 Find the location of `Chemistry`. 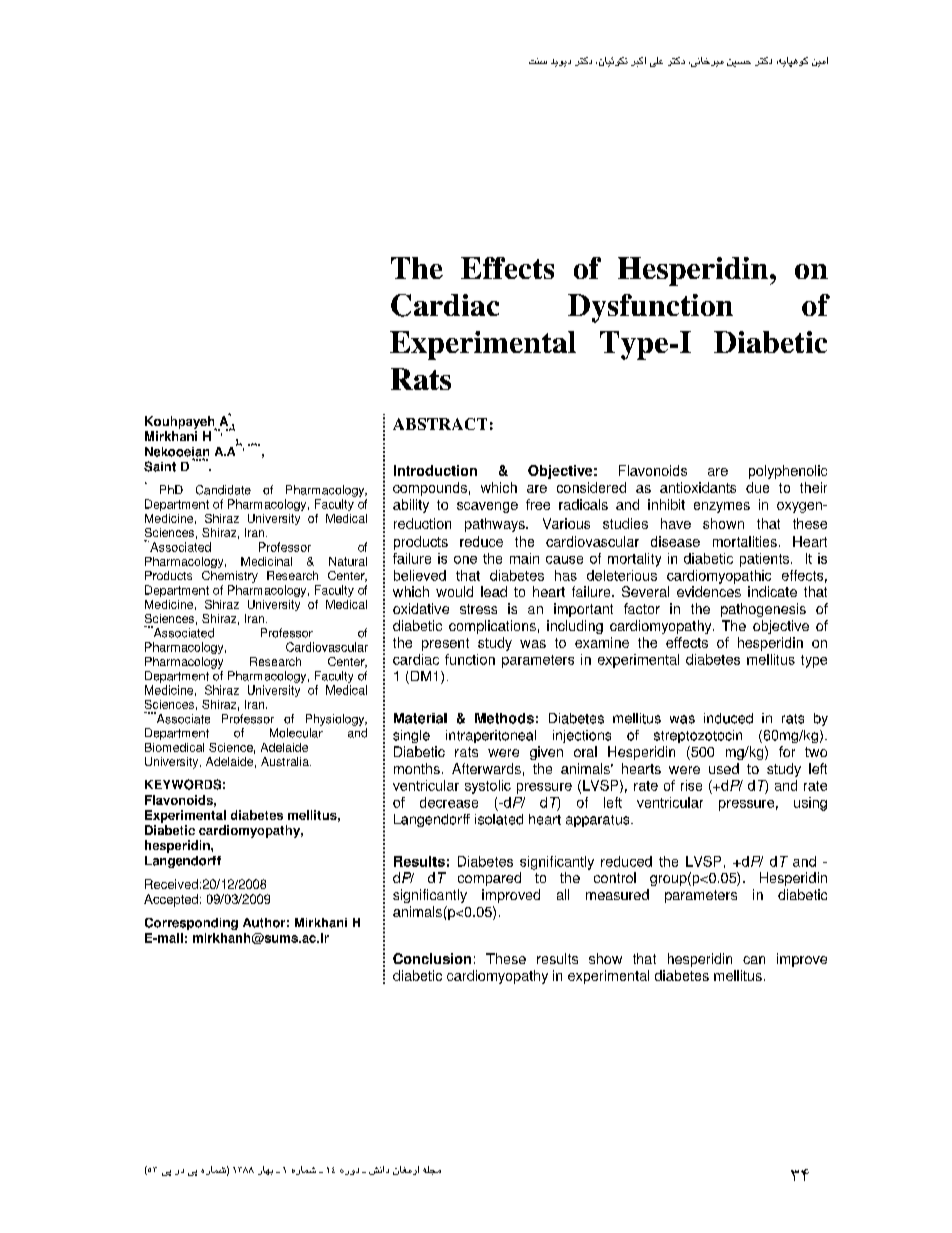

Chemistry is located at coordinates (230, 577).
